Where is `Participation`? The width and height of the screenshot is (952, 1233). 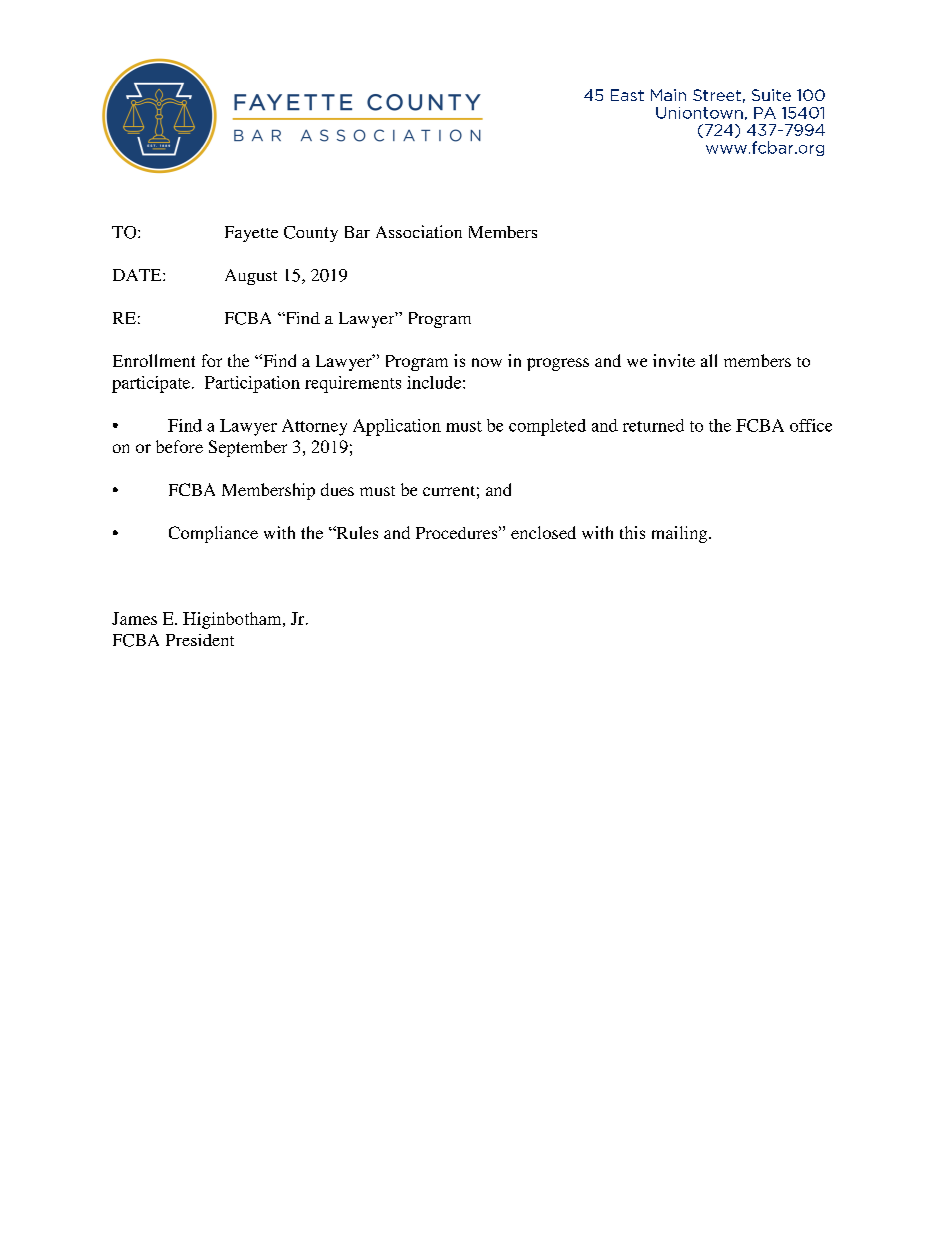 Participation is located at coordinates (252, 384).
